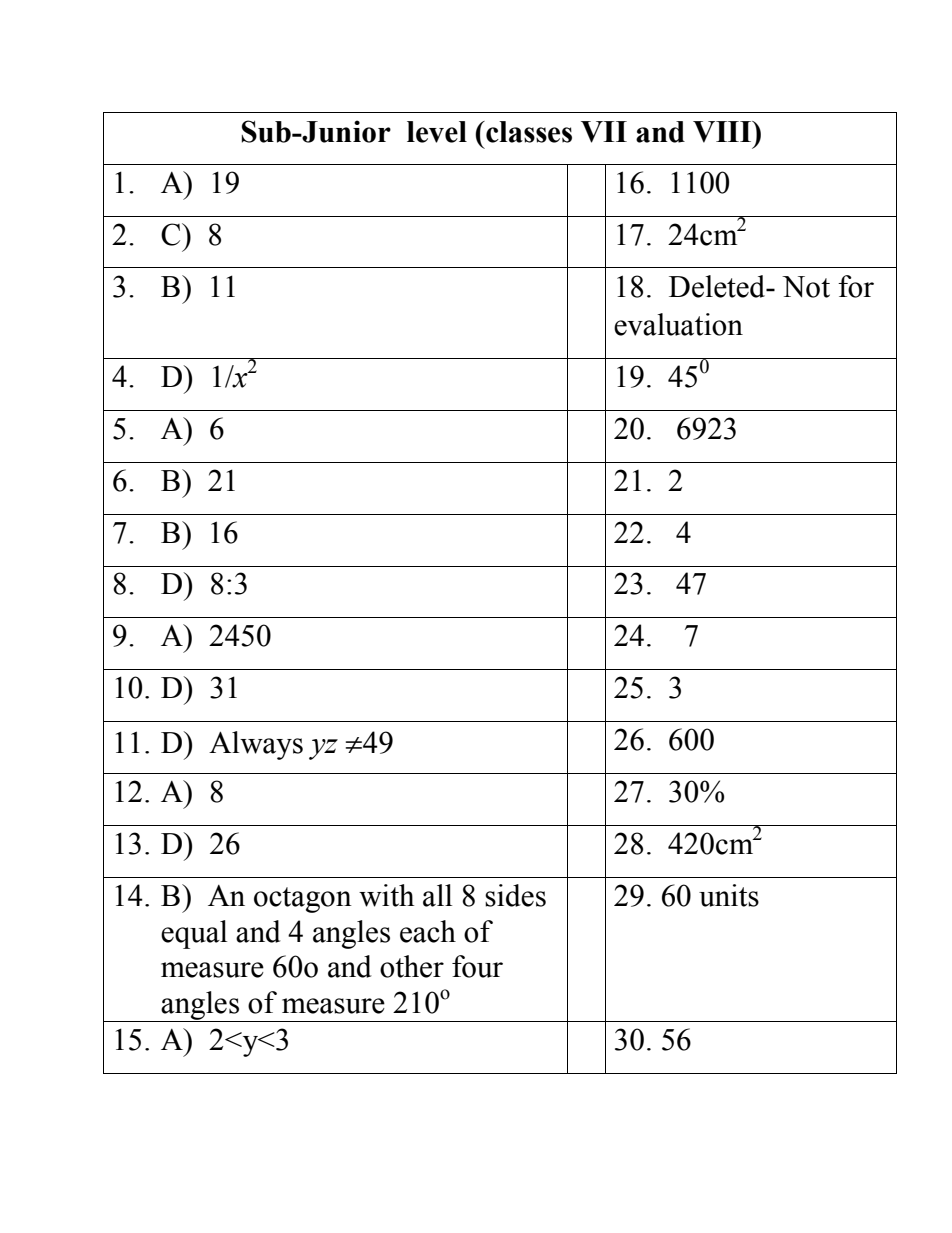  What do you see at coordinates (437, 132) in the screenshot?
I see `level` at bounding box center [437, 132].
